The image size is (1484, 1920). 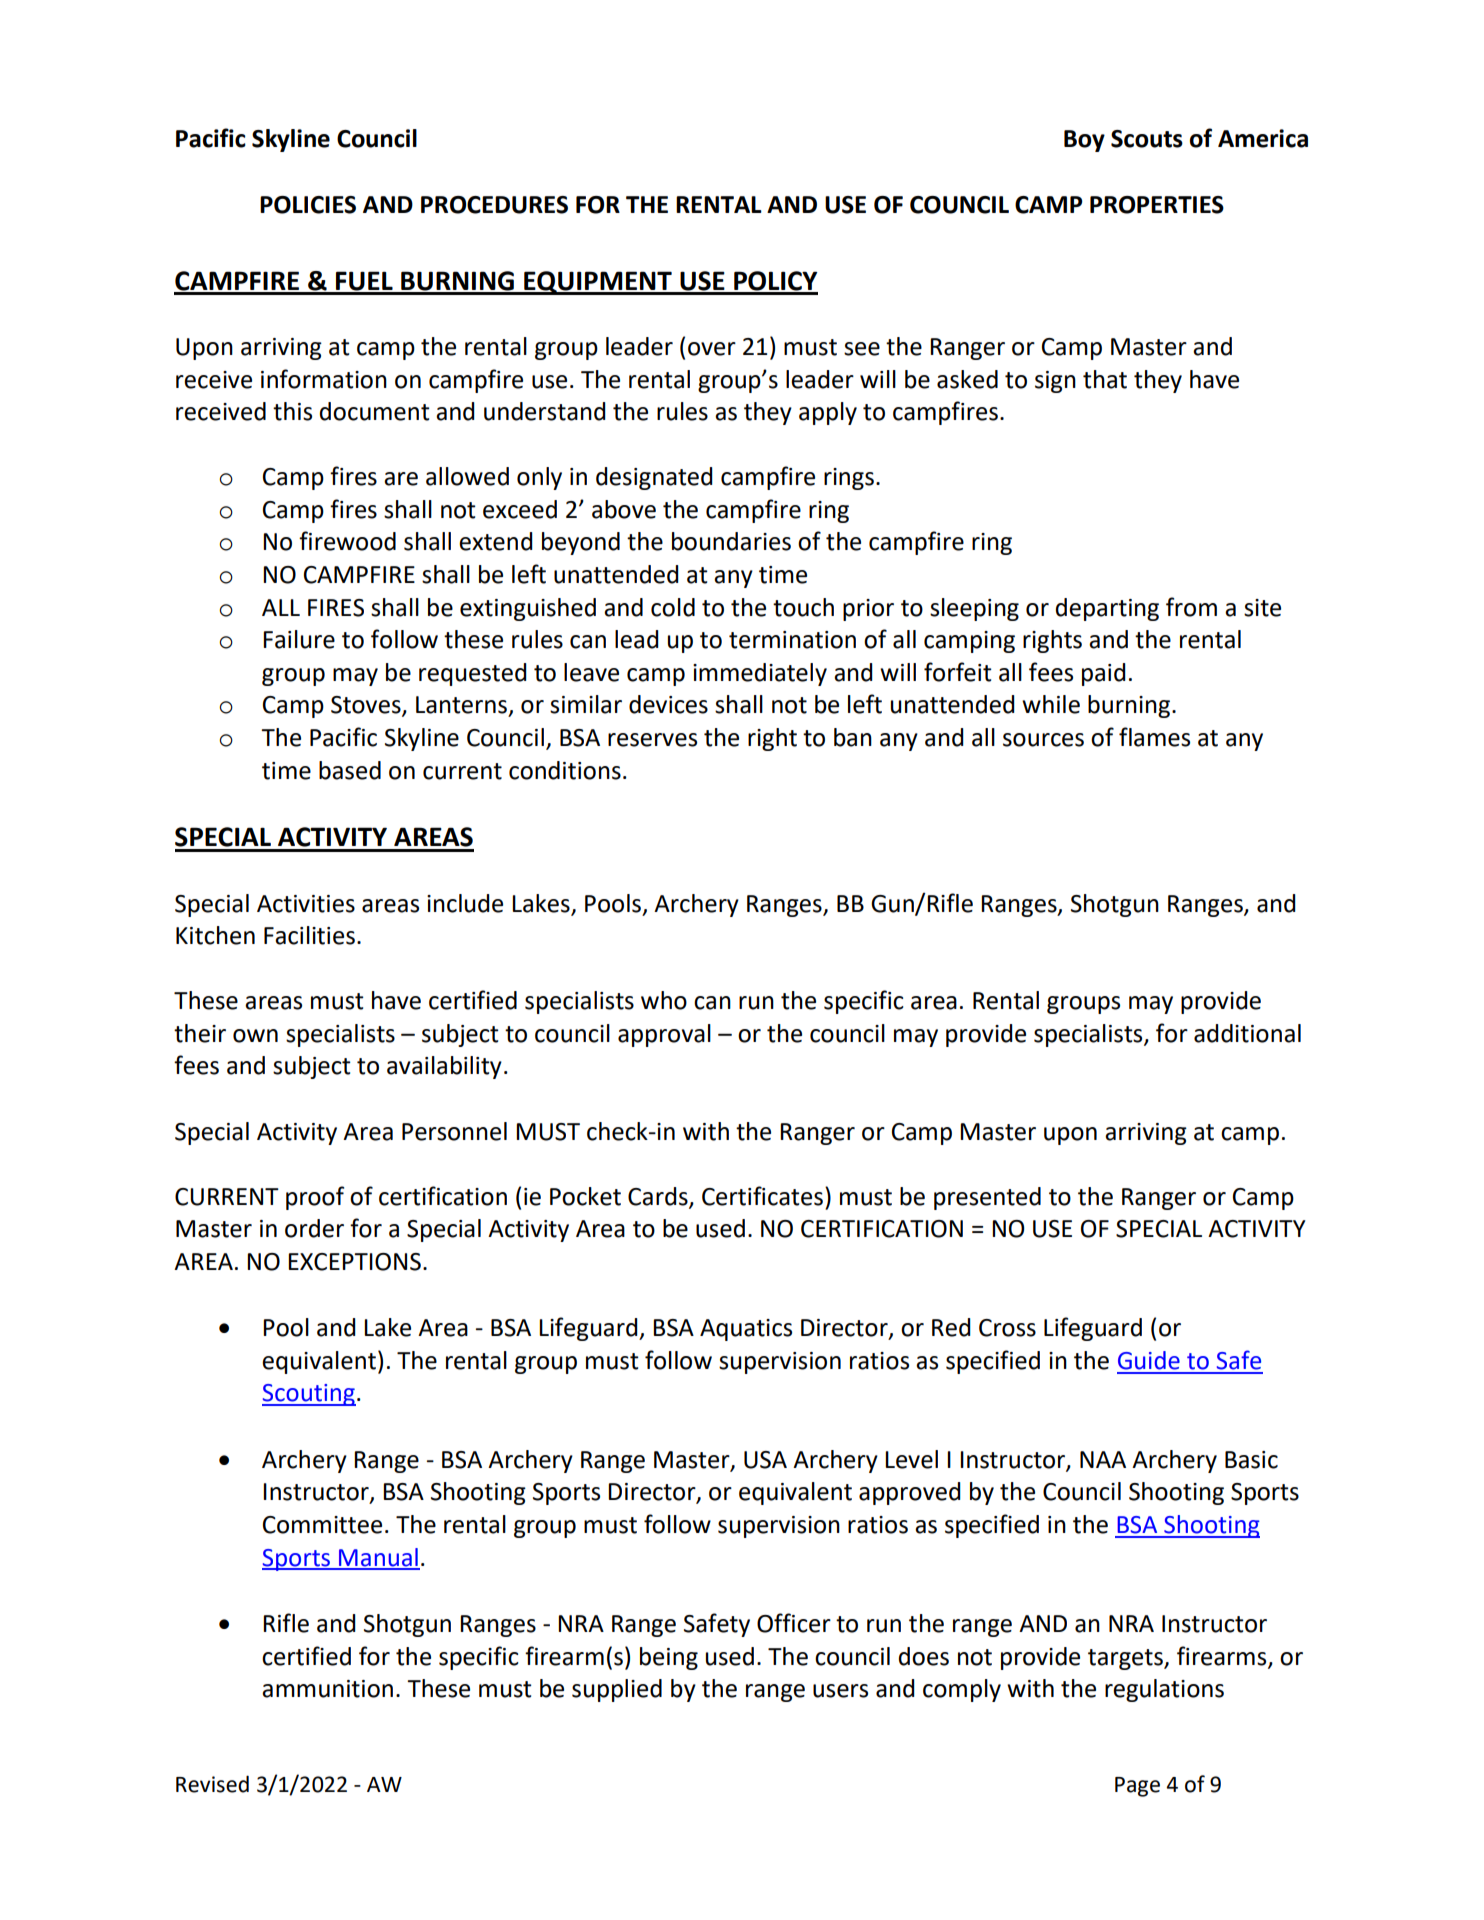 What do you see at coordinates (309, 935) in the screenshot?
I see `Facilities` at bounding box center [309, 935].
